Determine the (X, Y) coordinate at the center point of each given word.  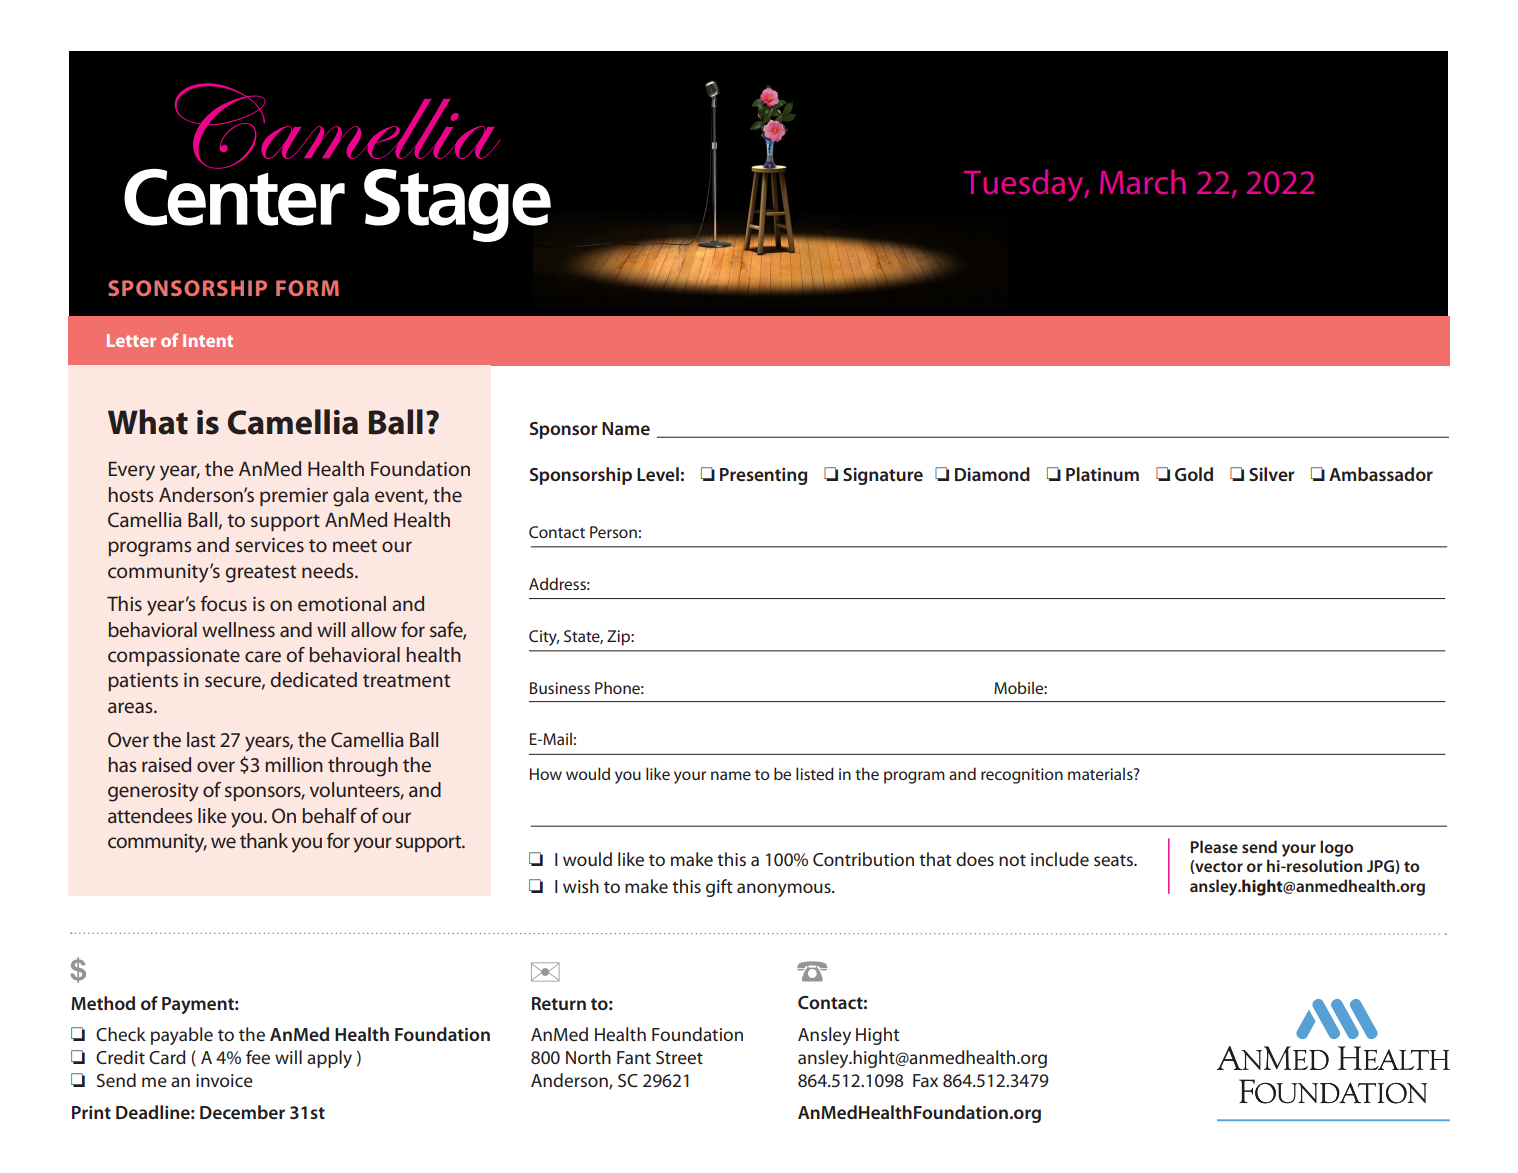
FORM (307, 288)
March (1143, 181)
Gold (1194, 474)
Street (679, 1057)
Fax (925, 1080)
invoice (224, 1080)
